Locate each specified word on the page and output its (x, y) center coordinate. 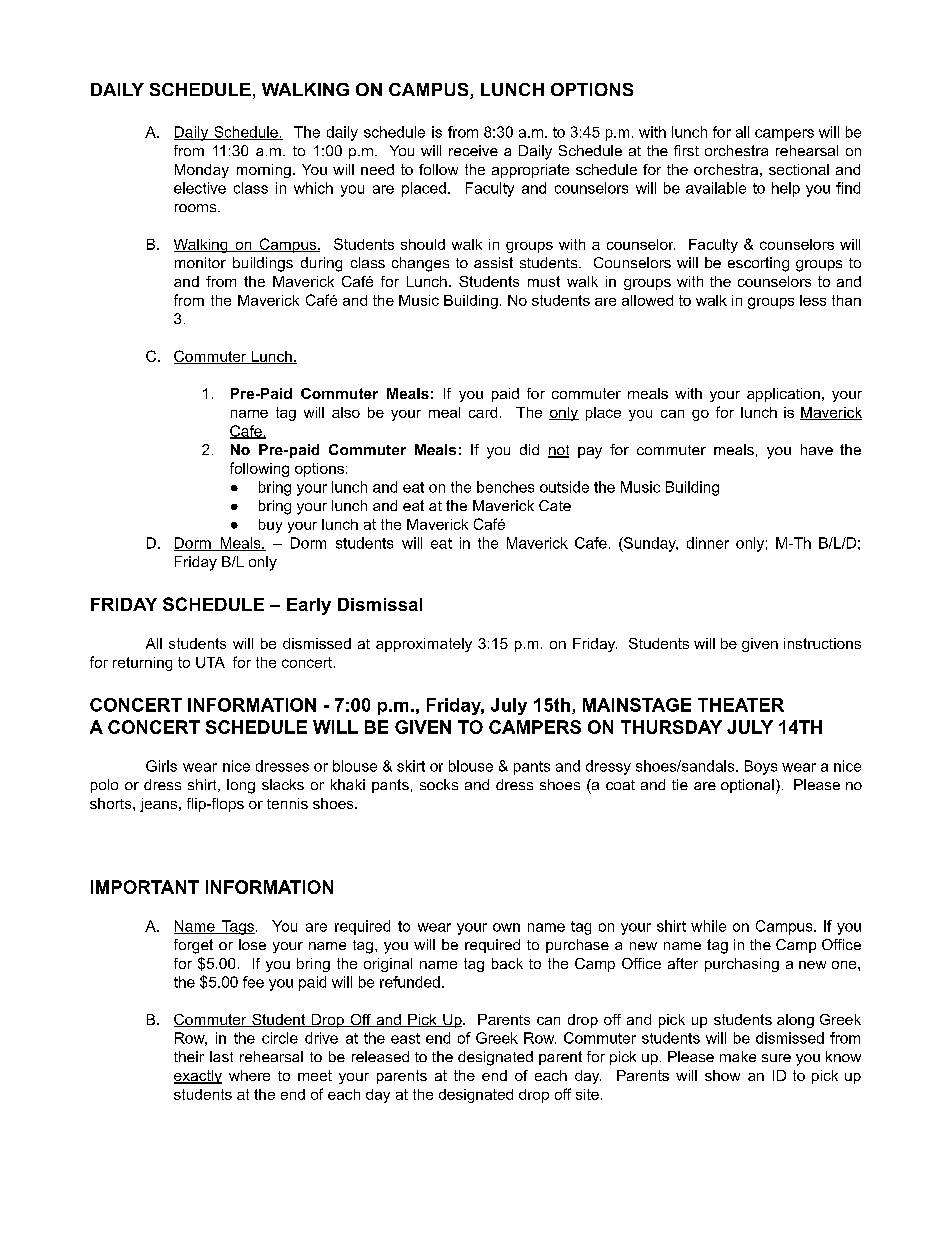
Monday (202, 171)
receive (473, 150)
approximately (424, 645)
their (189, 1056)
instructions (822, 643)
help (786, 189)
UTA (210, 662)
